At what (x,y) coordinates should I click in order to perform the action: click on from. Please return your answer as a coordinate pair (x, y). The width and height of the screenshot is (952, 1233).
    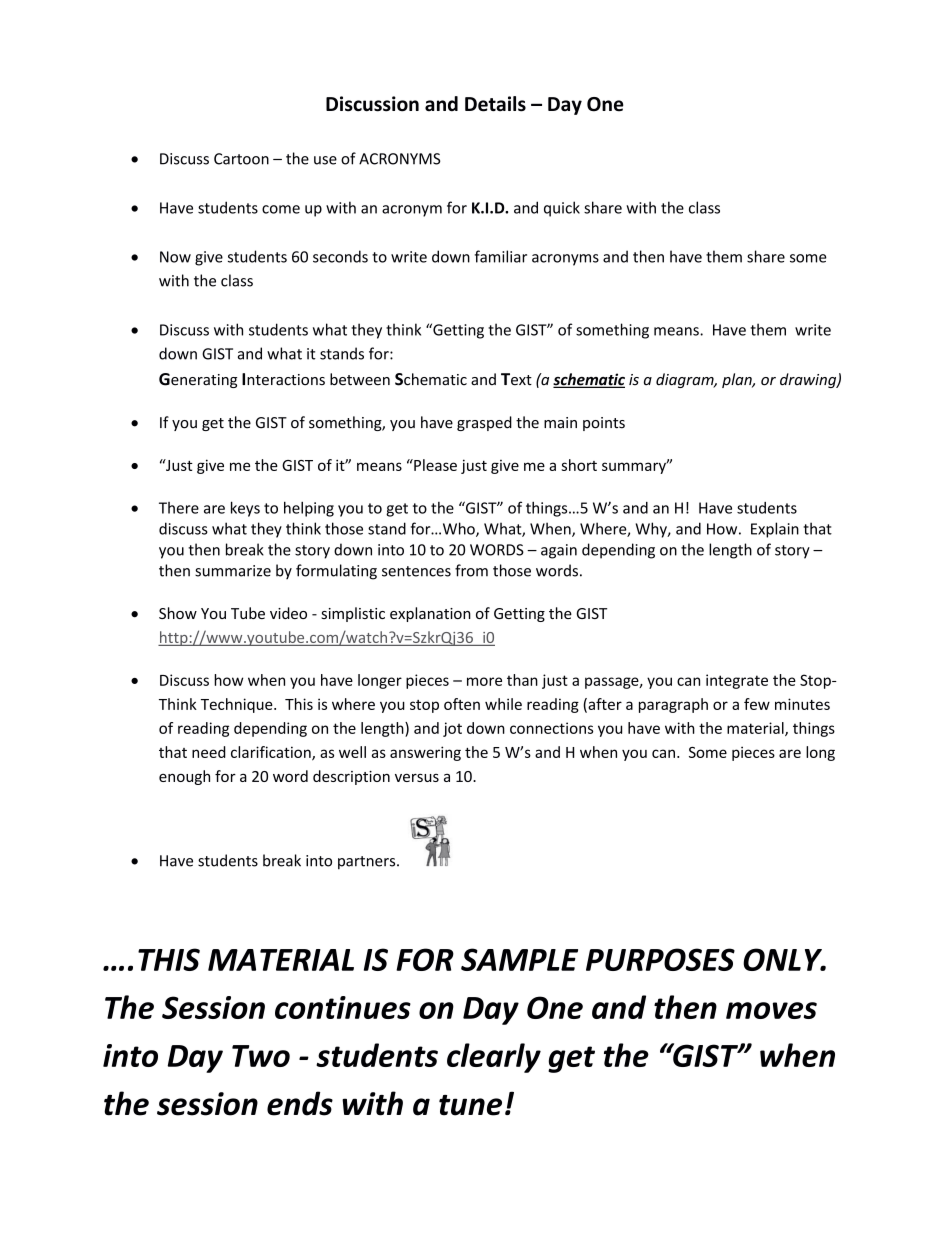
    Looking at the image, I should click on (471, 570).
